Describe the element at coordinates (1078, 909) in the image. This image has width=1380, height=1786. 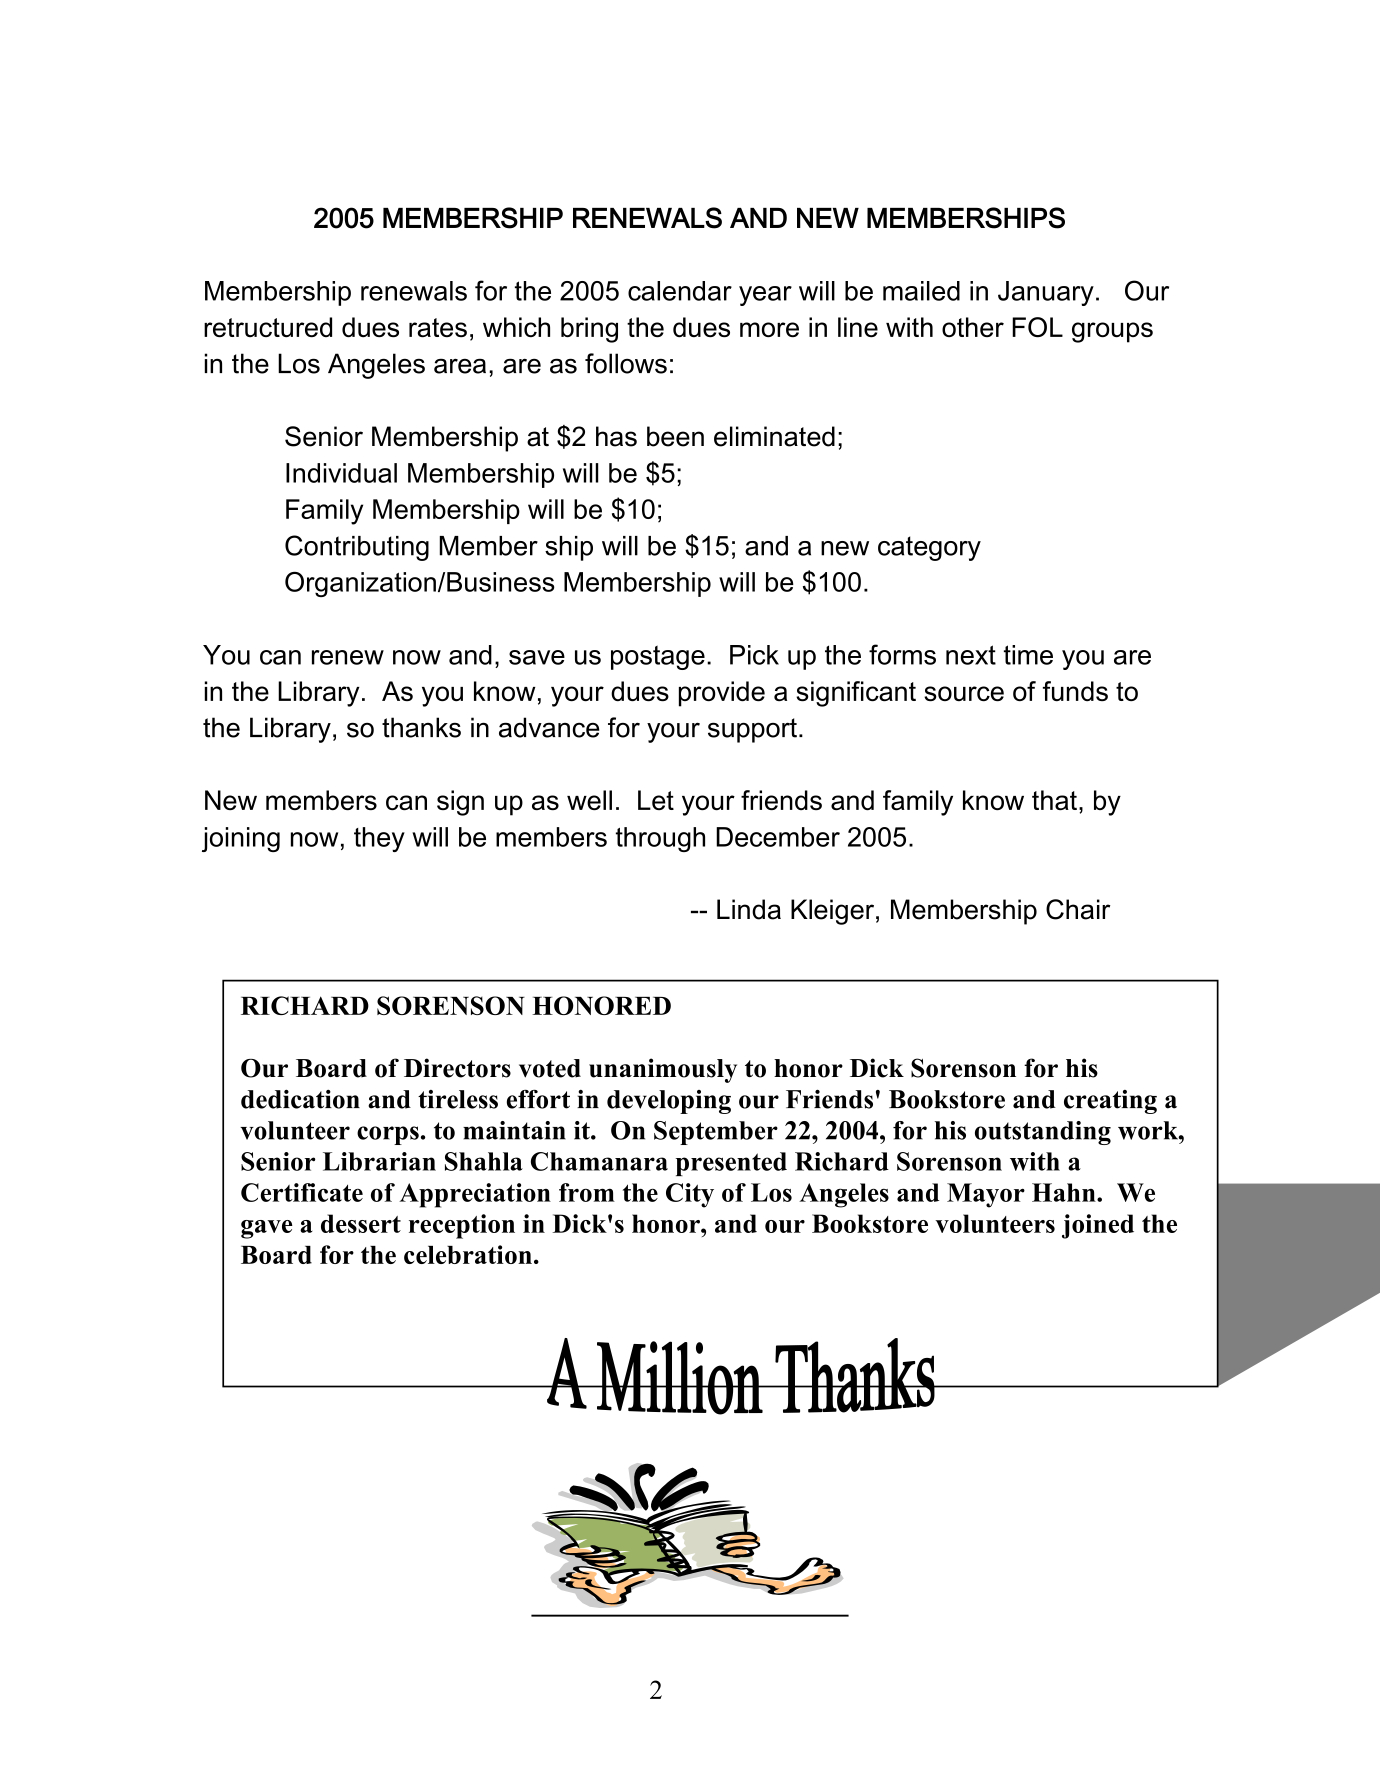
I see `Chair` at that location.
